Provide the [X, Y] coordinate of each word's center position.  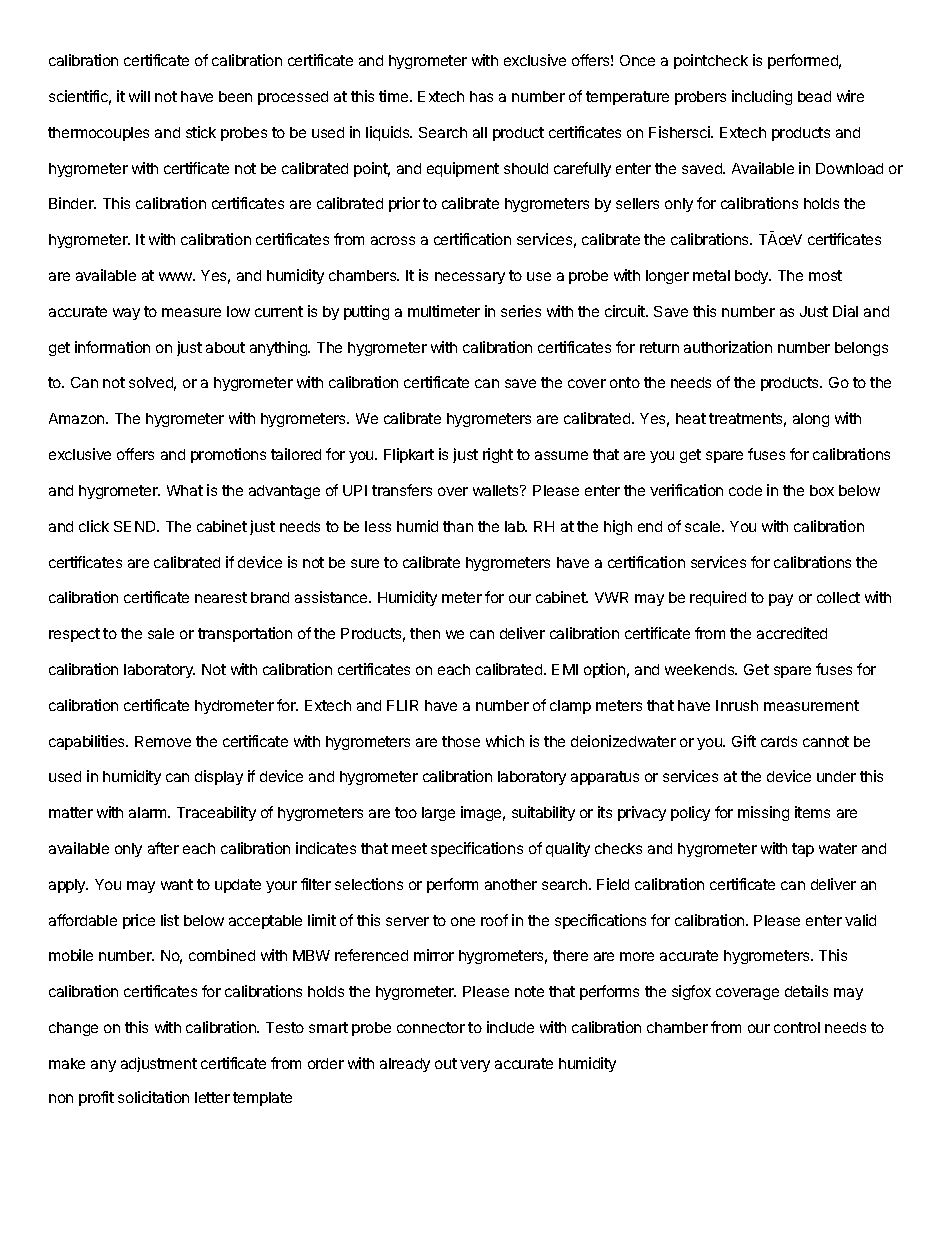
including [762, 97]
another [511, 884]
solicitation [153, 1097]
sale [161, 633]
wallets [497, 490]
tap [803, 850]
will [139, 96]
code [745, 490]
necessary [470, 278]
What [185, 490]
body [753, 277]
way [126, 314]
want [177, 884]
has [481, 96]
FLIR [402, 705]
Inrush [737, 705]
